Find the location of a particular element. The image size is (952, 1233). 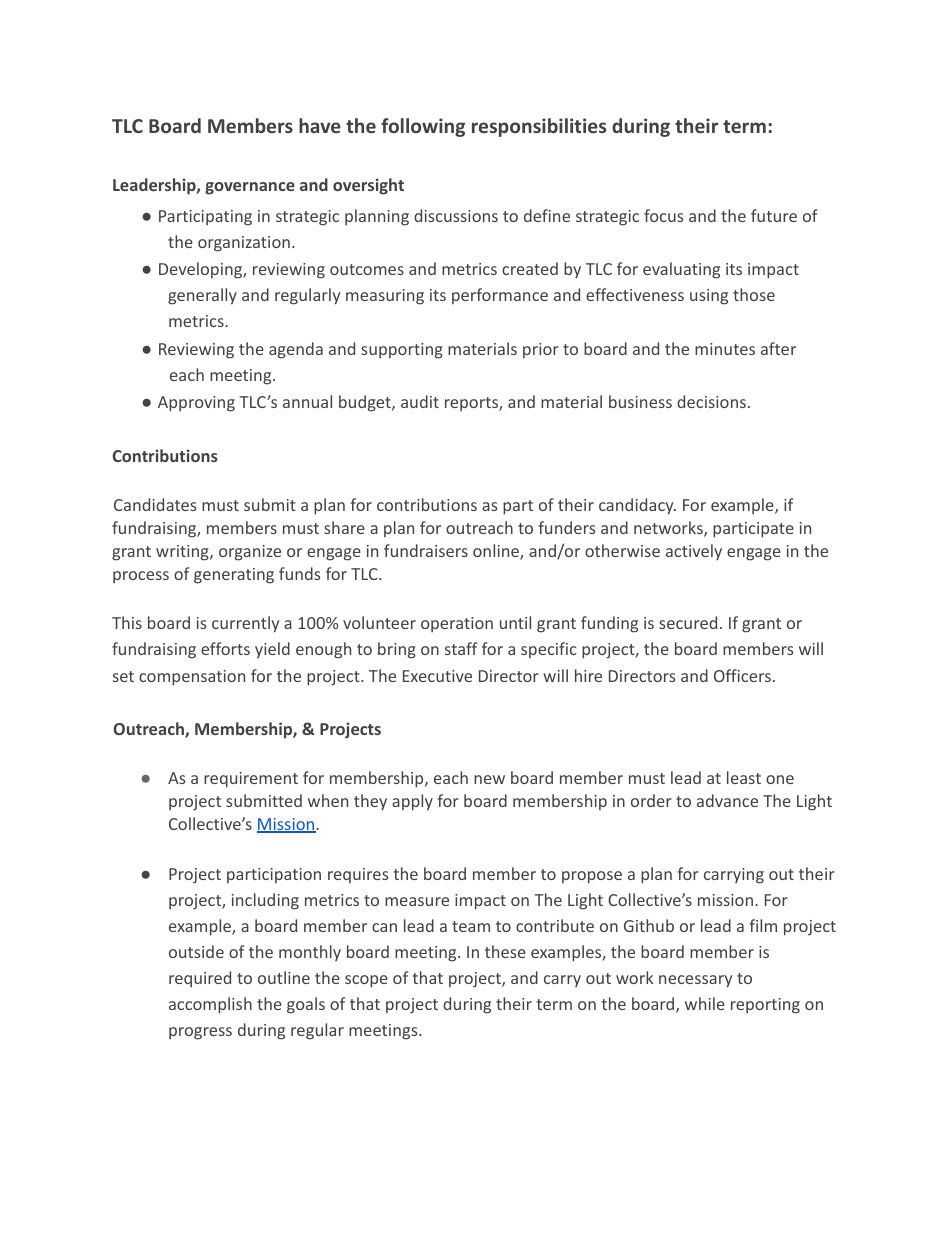

generating is located at coordinates (234, 576).
